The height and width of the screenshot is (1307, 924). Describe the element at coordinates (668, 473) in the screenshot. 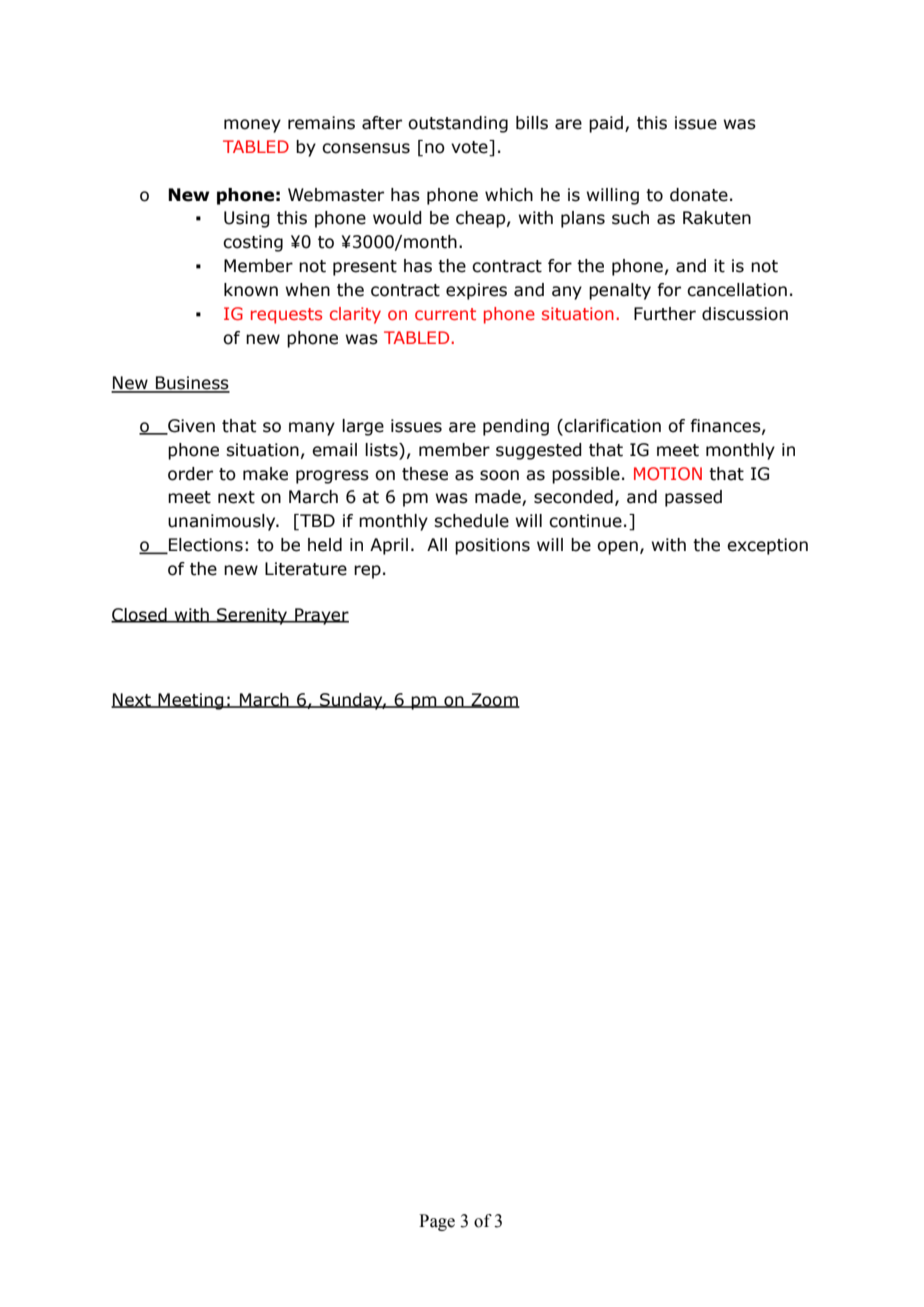

I see `MOTION` at that location.
